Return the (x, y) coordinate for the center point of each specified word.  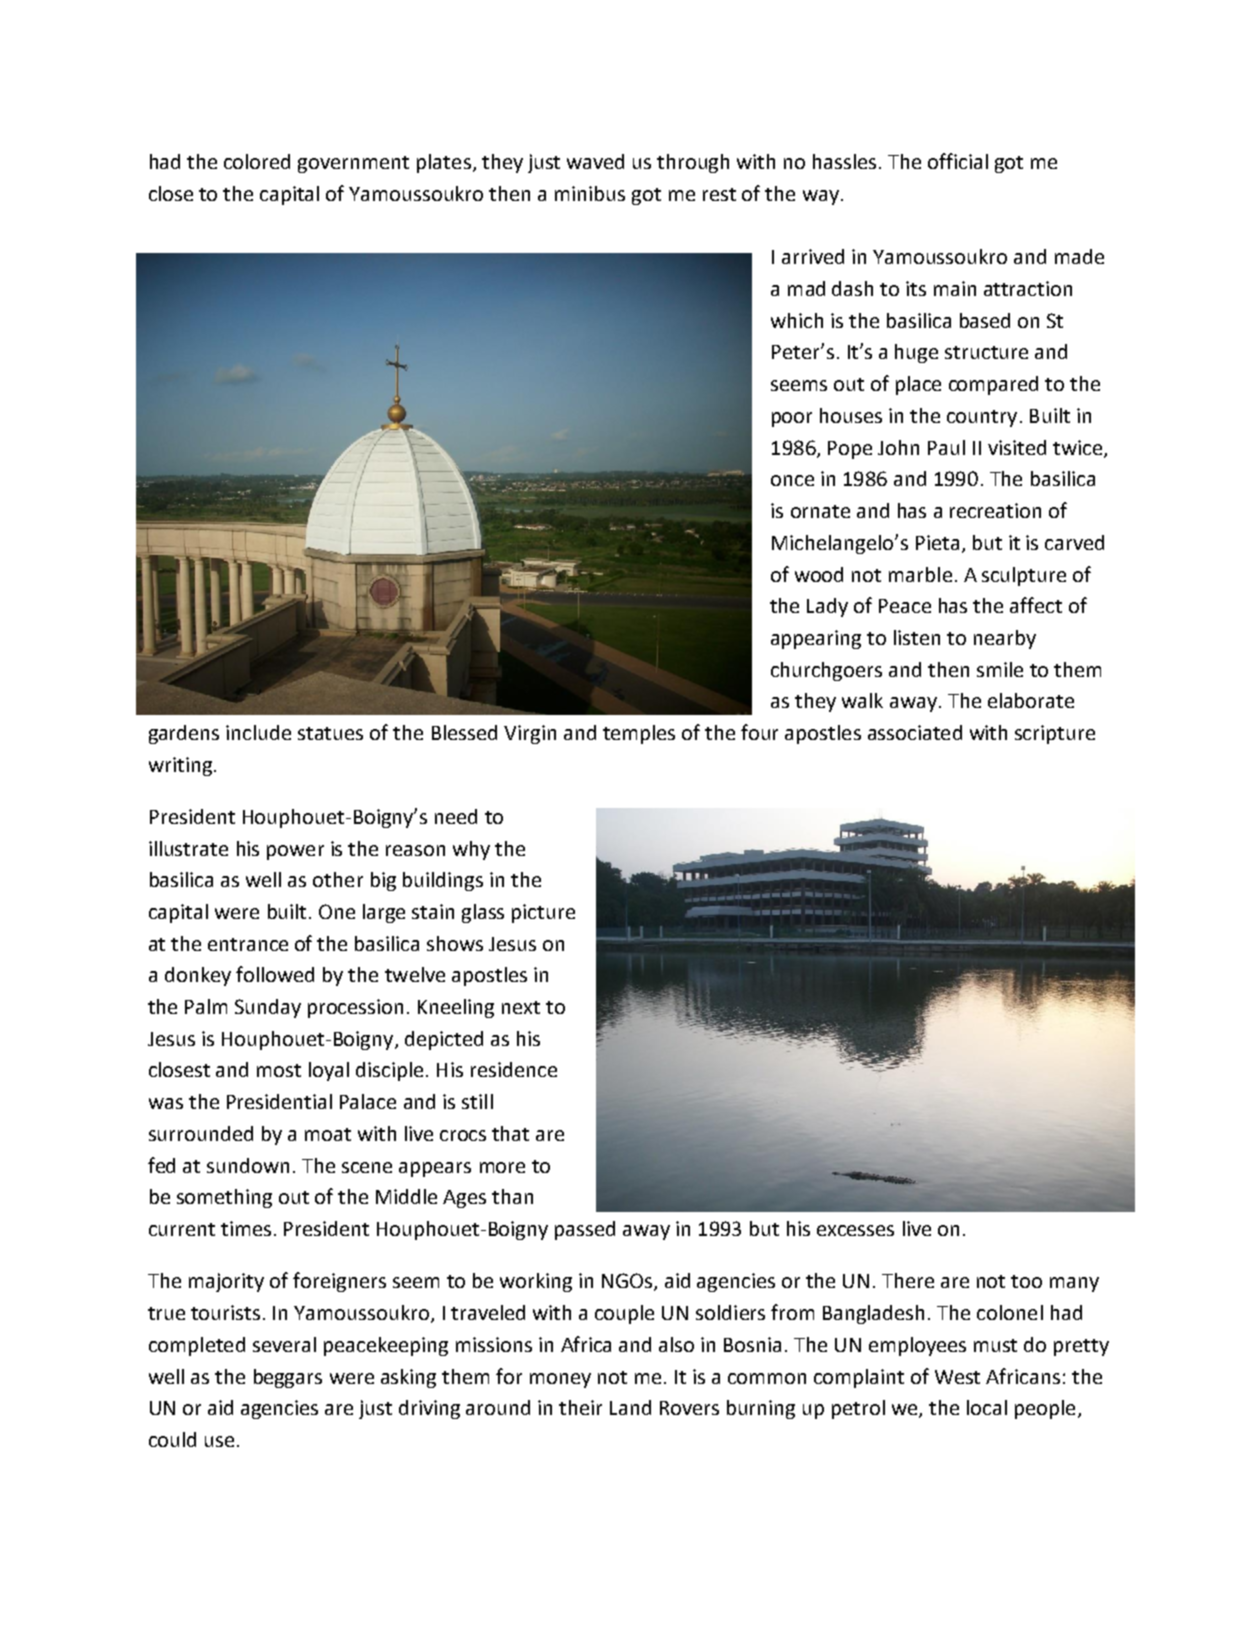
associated (915, 732)
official (958, 161)
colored (257, 161)
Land (630, 1407)
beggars (288, 1378)
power (295, 852)
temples (639, 734)
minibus (590, 193)
